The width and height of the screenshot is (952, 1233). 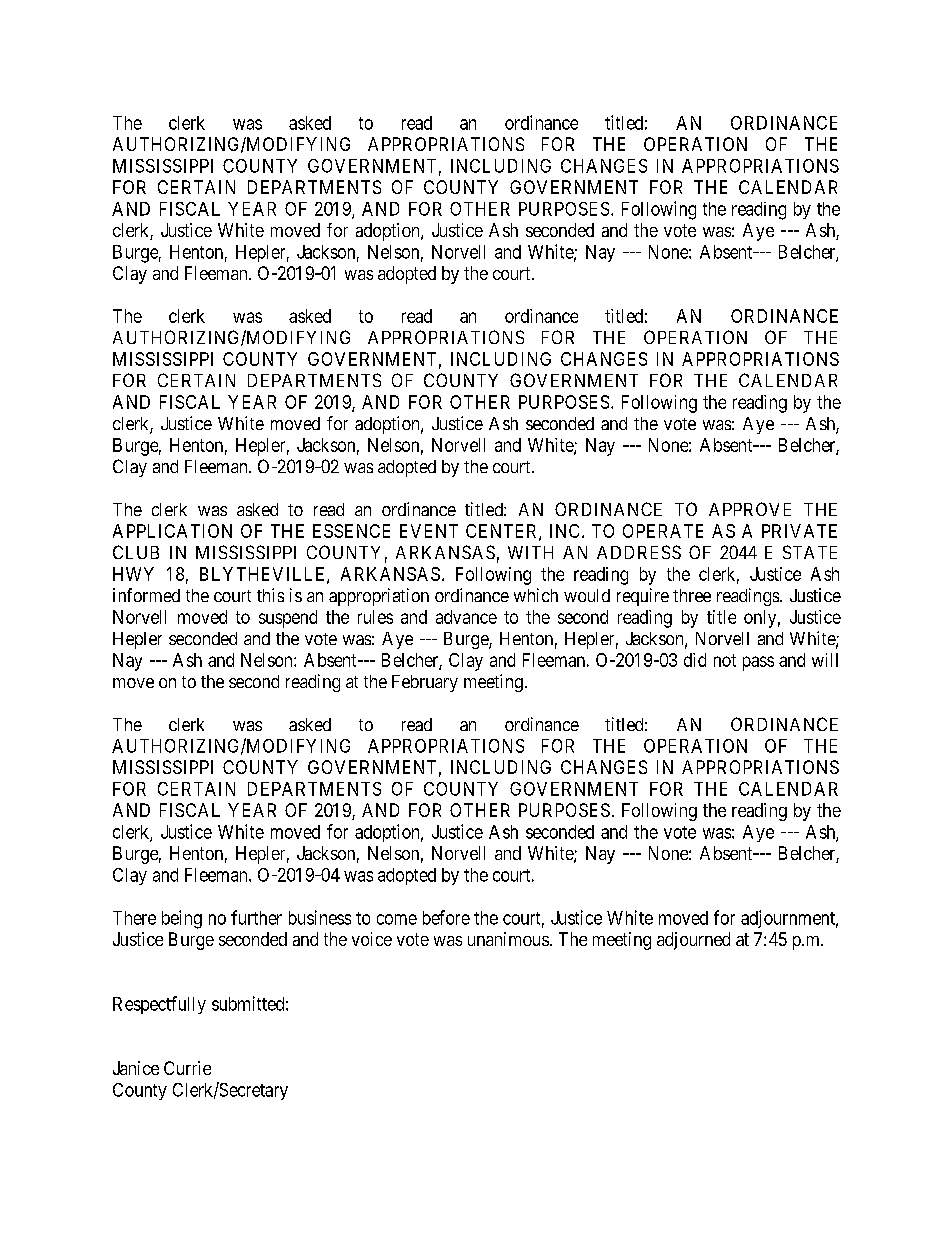 What do you see at coordinates (187, 1068) in the screenshot?
I see `Currie` at bounding box center [187, 1068].
